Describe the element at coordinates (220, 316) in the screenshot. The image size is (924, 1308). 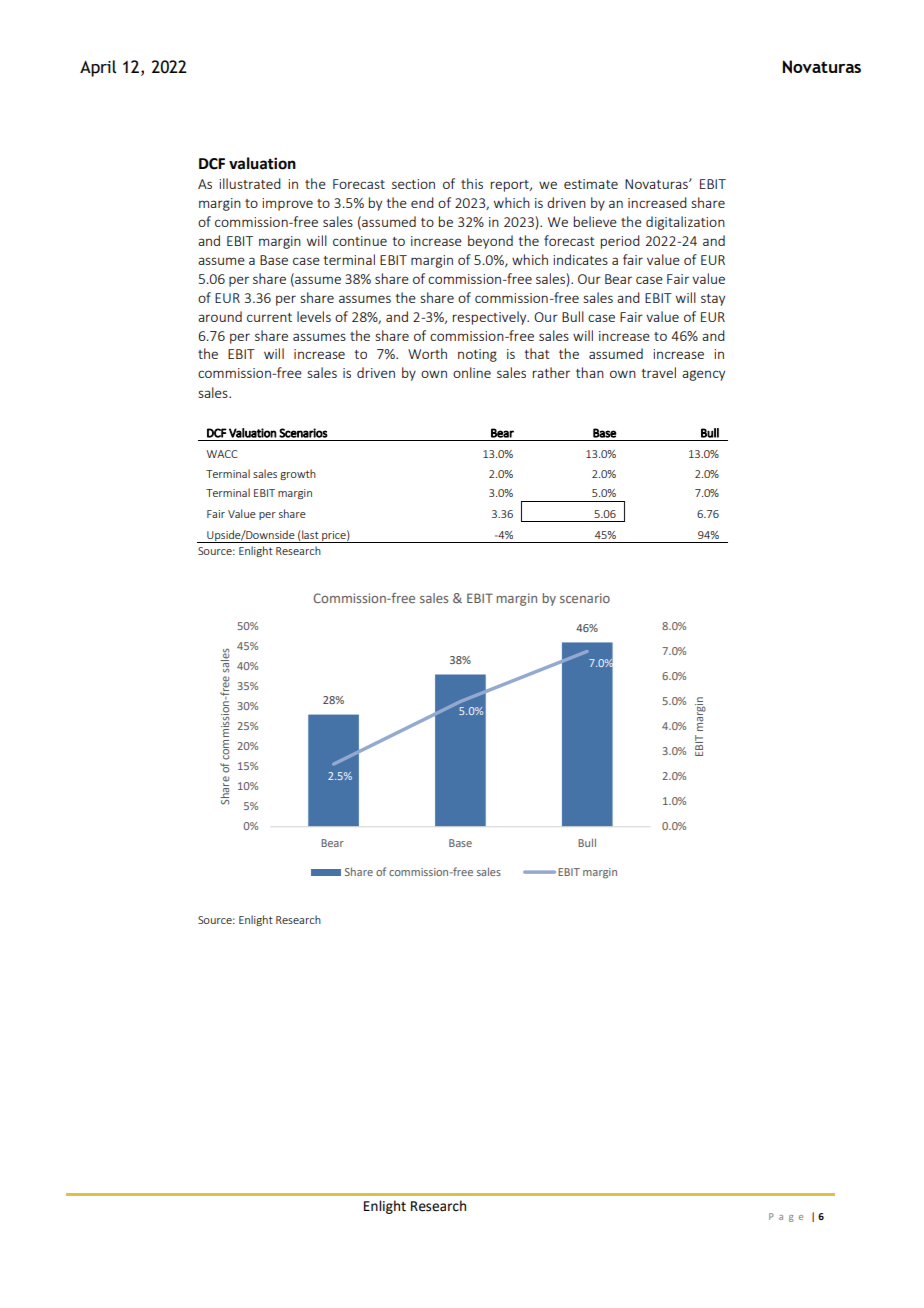
I see `around` at that location.
